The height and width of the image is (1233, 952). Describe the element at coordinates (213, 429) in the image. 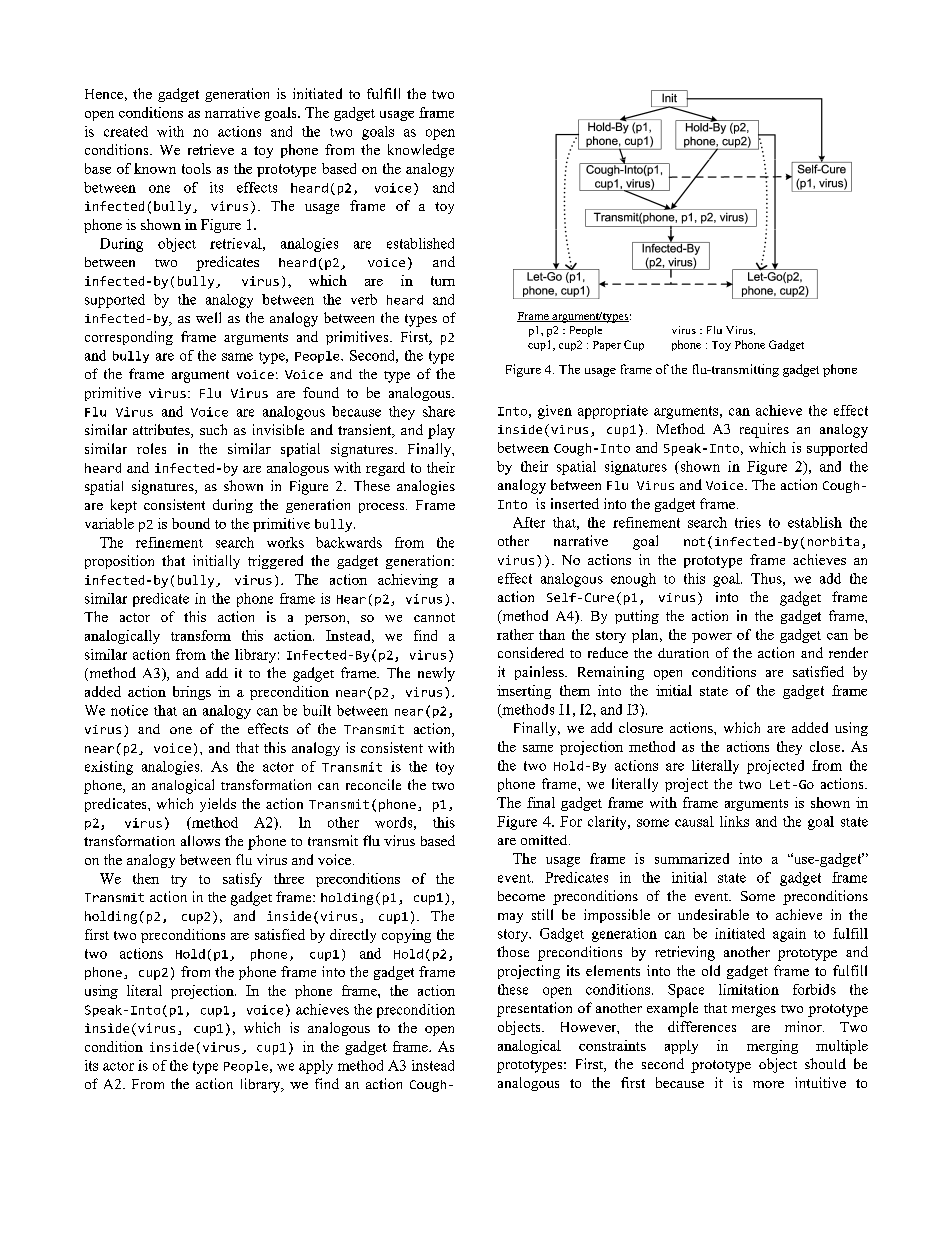

I see `such` at that location.
